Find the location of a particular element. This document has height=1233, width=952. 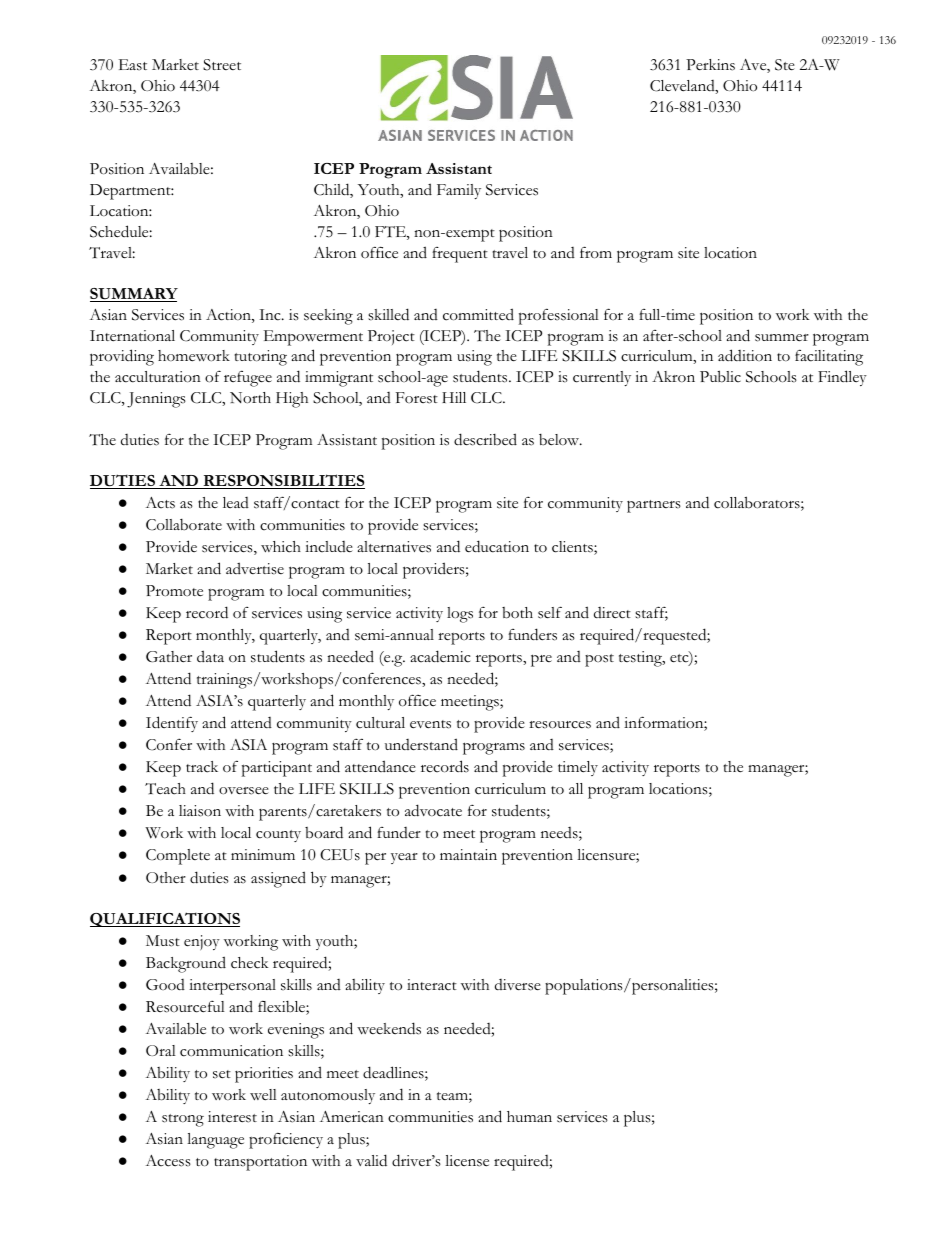

Complete is located at coordinates (178, 857).
